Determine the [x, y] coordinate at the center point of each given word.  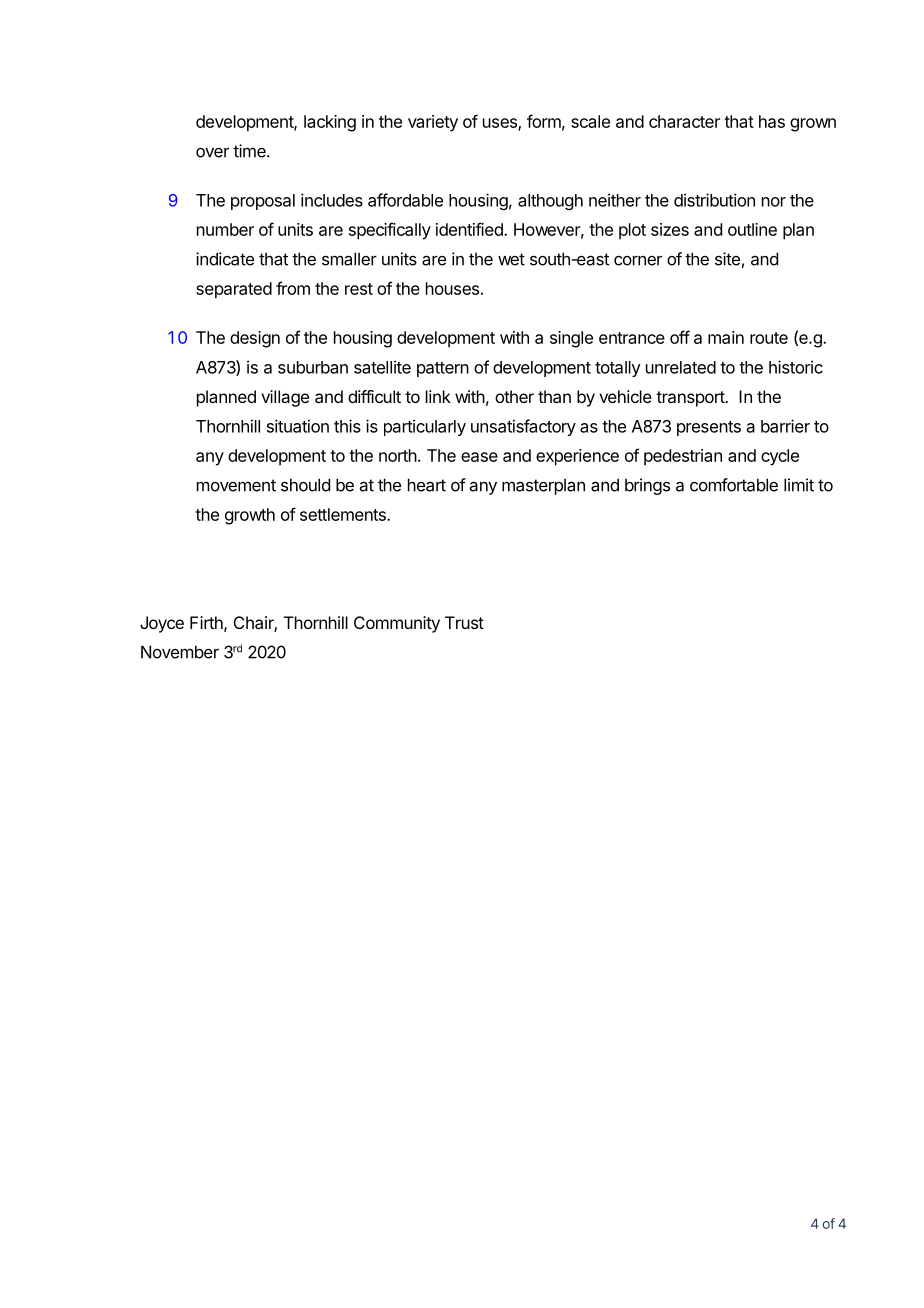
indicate [225, 259]
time [250, 151]
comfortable [734, 485]
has [772, 121]
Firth [207, 623]
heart [427, 485]
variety [433, 123]
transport [691, 399]
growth [250, 516]
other [514, 396]
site [727, 259]
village [285, 398]
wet [511, 259]
